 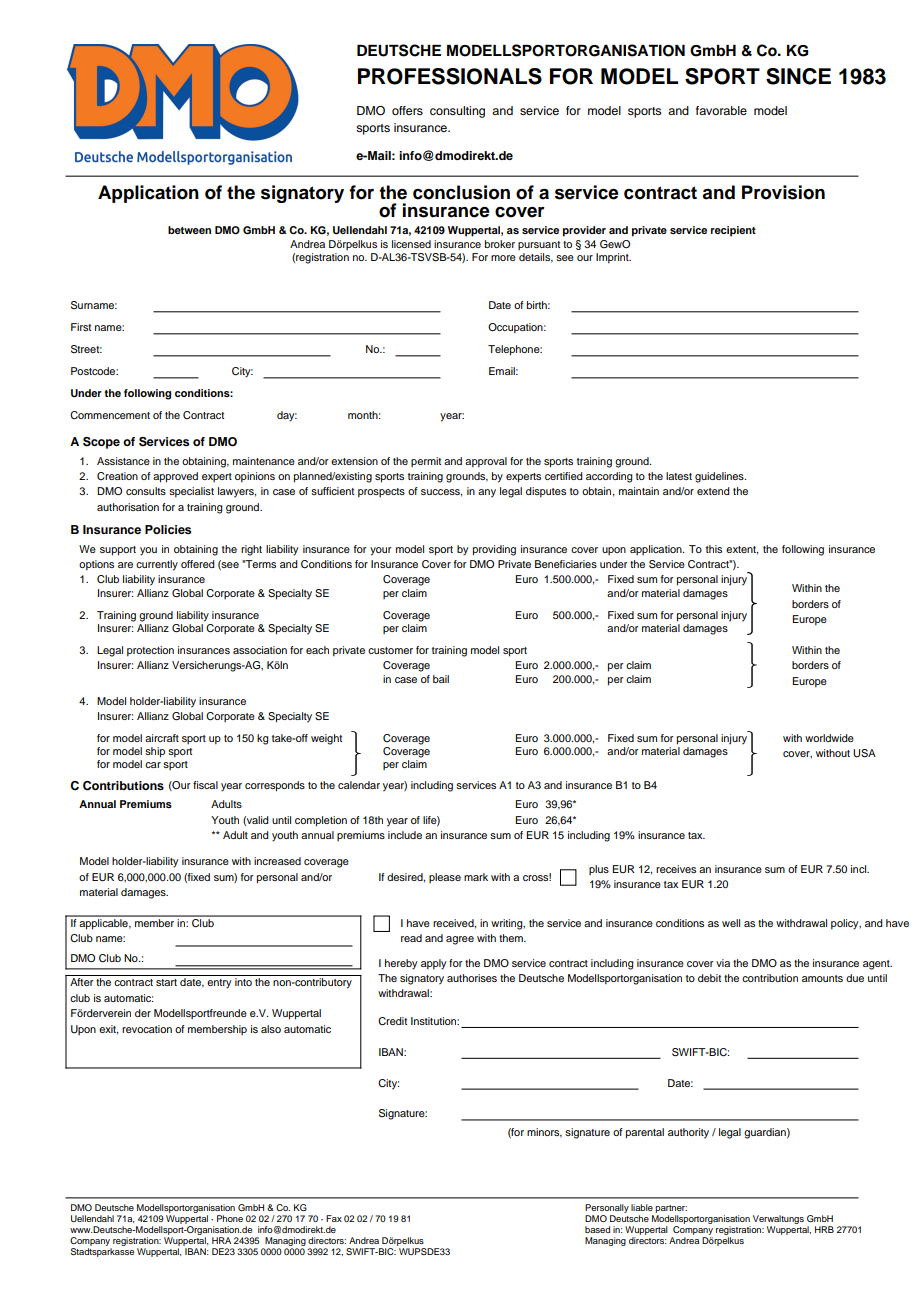 What do you see at coordinates (441, 679) in the screenshot?
I see `bail` at bounding box center [441, 679].
